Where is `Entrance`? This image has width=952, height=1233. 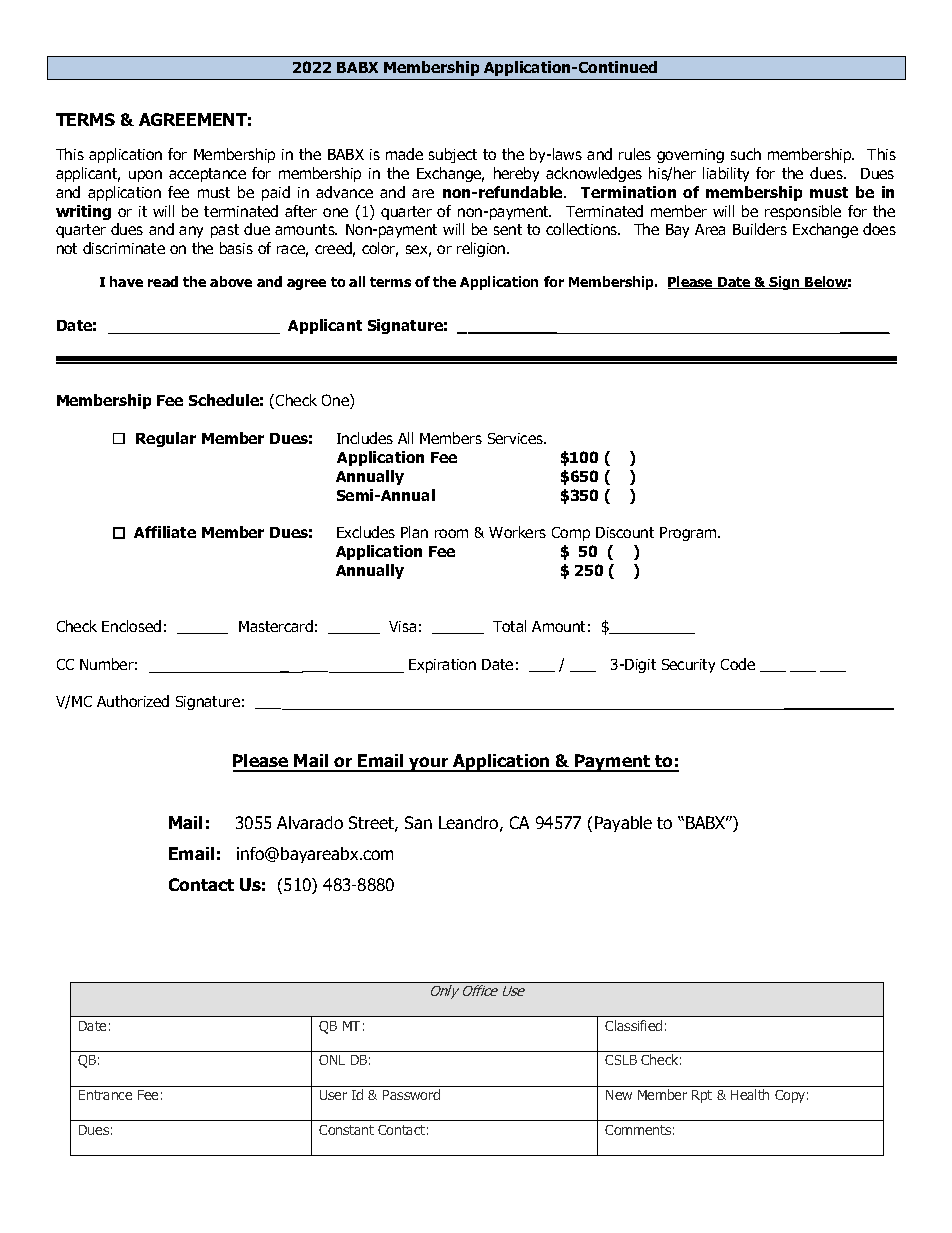 Entrance is located at coordinates (105, 1095).
